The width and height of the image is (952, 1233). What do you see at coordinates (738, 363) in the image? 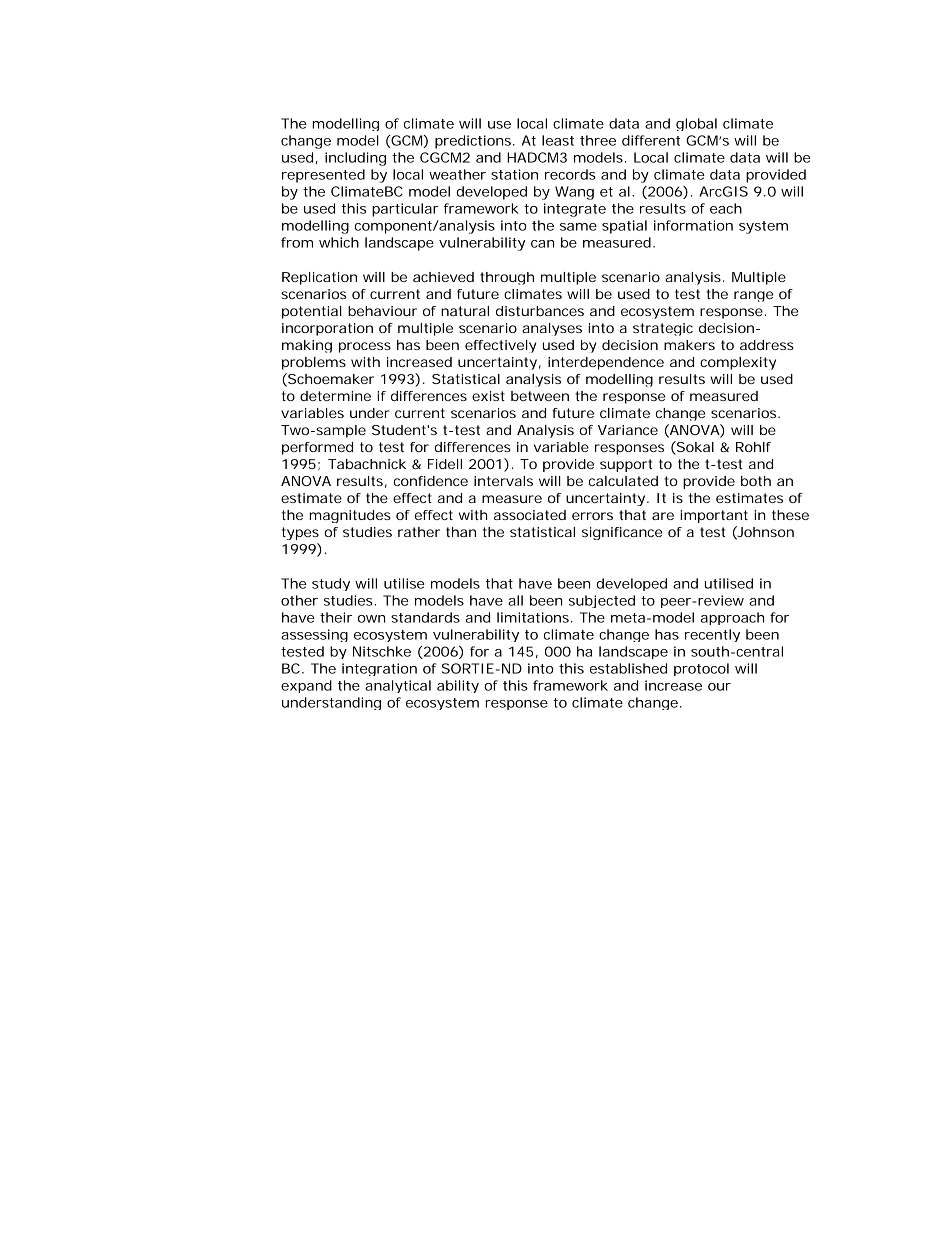
I see `complexity` at bounding box center [738, 363].
